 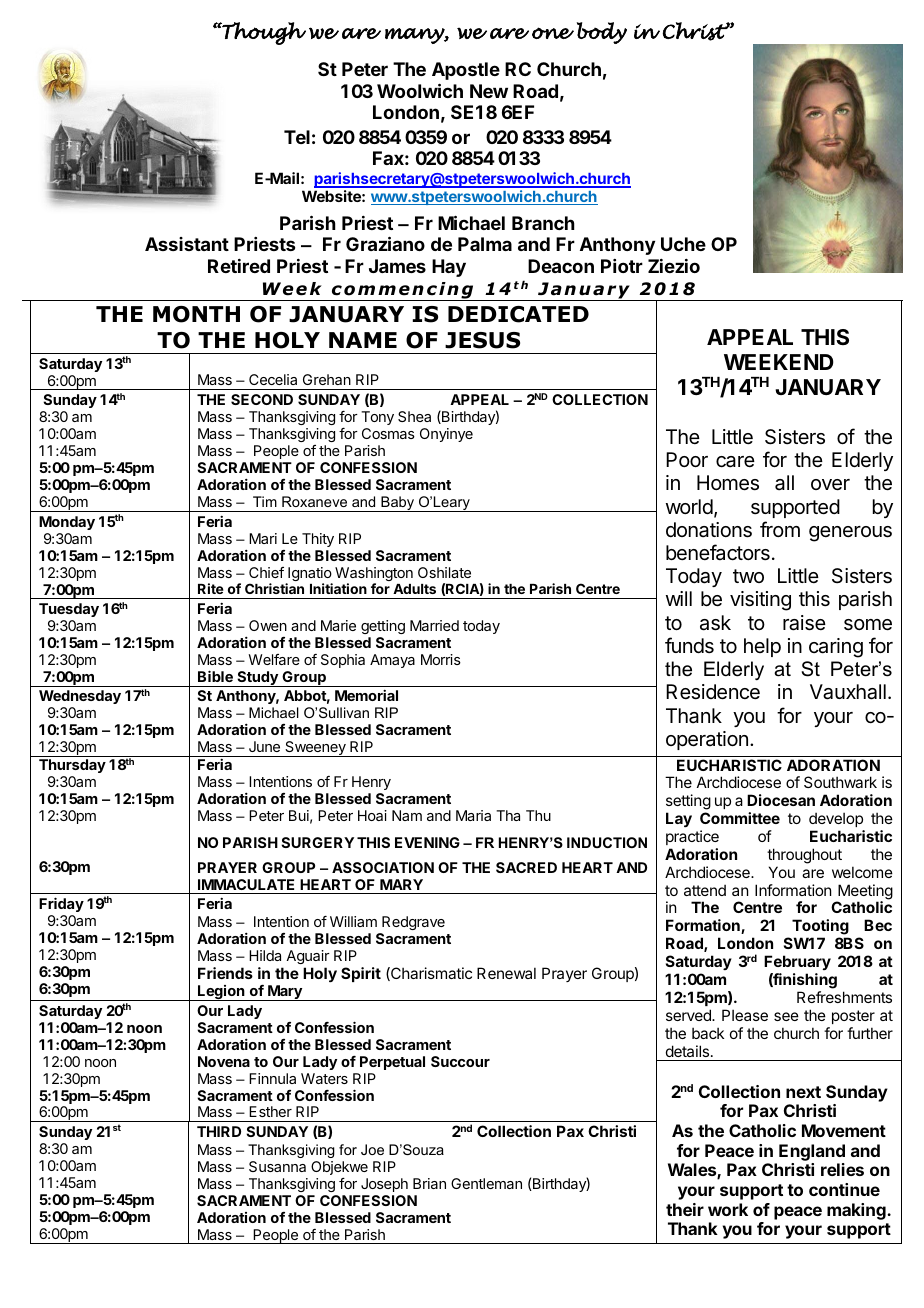 What do you see at coordinates (196, 314) in the screenshot?
I see `MONTH` at bounding box center [196, 314].
